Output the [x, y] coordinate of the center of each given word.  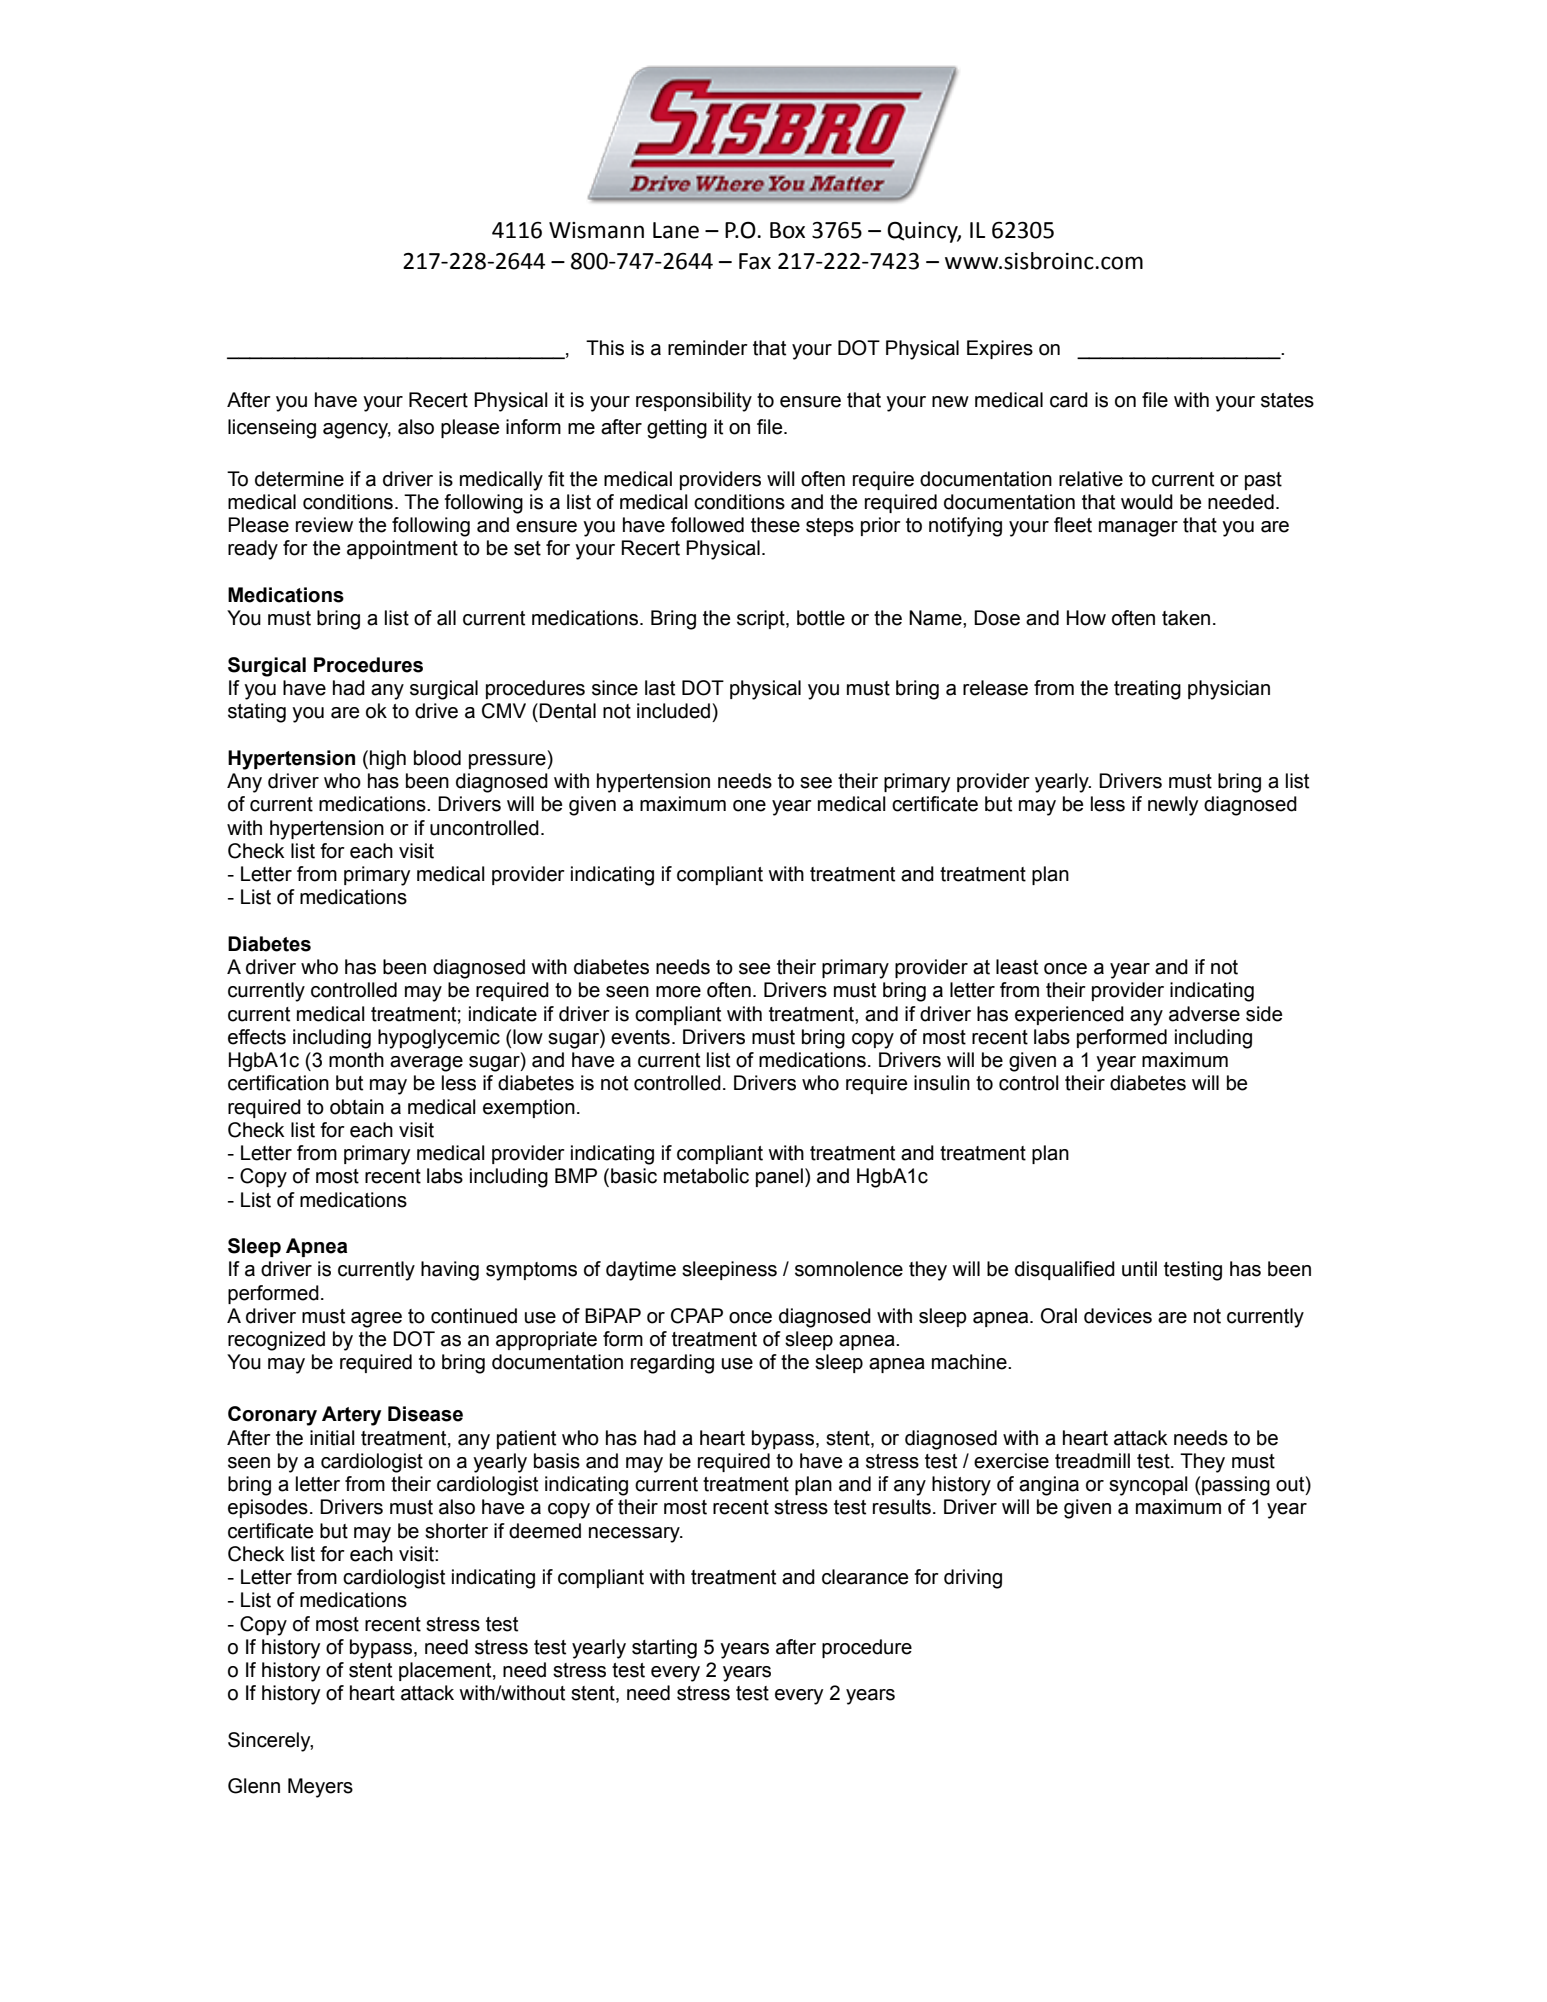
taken [1186, 618]
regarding [672, 1364]
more [678, 992]
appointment [402, 549]
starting [664, 1649]
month [356, 1060]
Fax [755, 261]
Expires [1000, 349]
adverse [1204, 1014]
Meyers [320, 1788]
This [605, 348]
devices [1118, 1316]
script [762, 619]
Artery [351, 1416]
